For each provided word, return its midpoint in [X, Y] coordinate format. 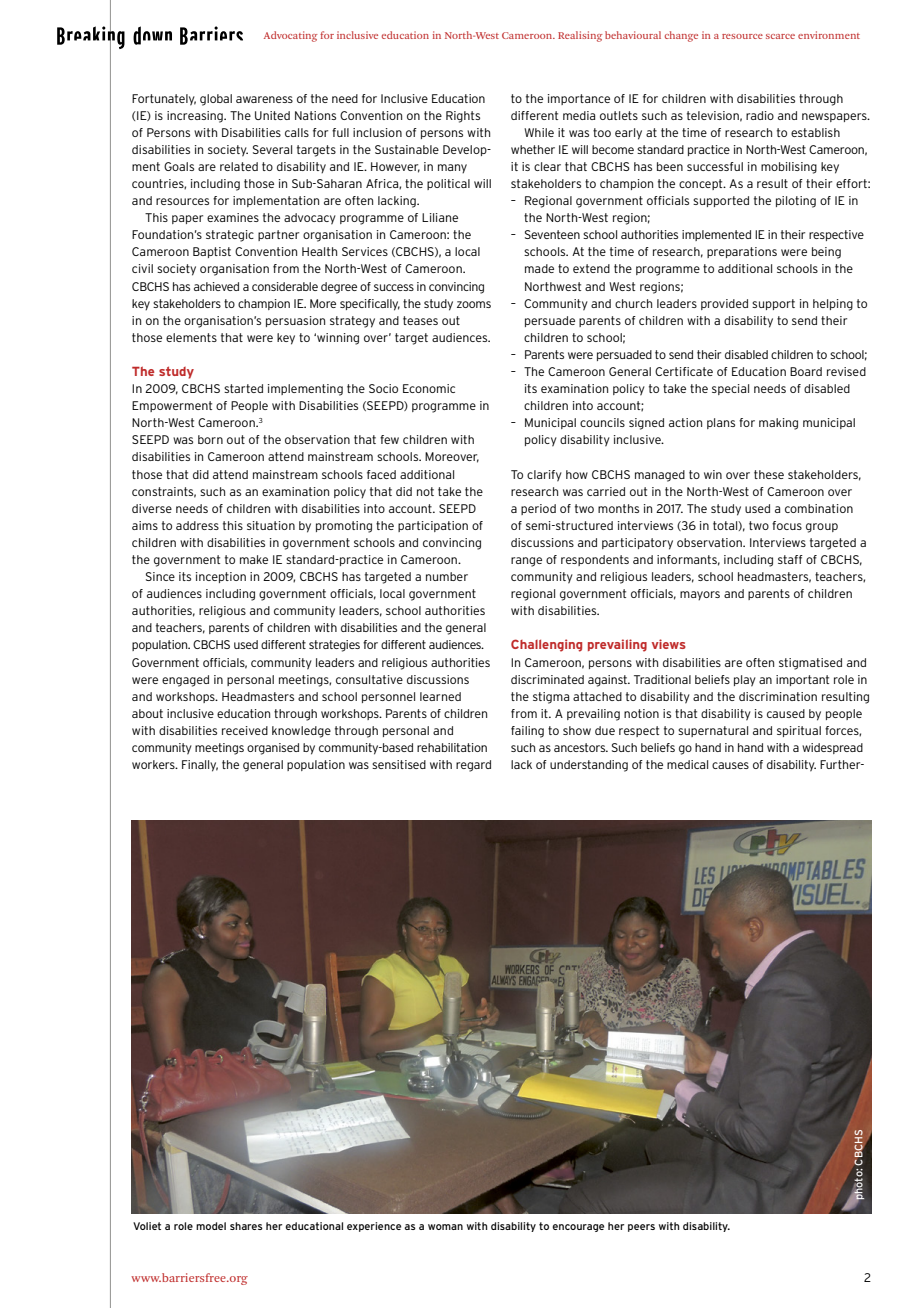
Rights [463, 117]
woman [445, 1227]
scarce [780, 36]
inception [221, 577]
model [211, 1226]
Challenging [546, 645]
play [745, 681]
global [216, 100]
